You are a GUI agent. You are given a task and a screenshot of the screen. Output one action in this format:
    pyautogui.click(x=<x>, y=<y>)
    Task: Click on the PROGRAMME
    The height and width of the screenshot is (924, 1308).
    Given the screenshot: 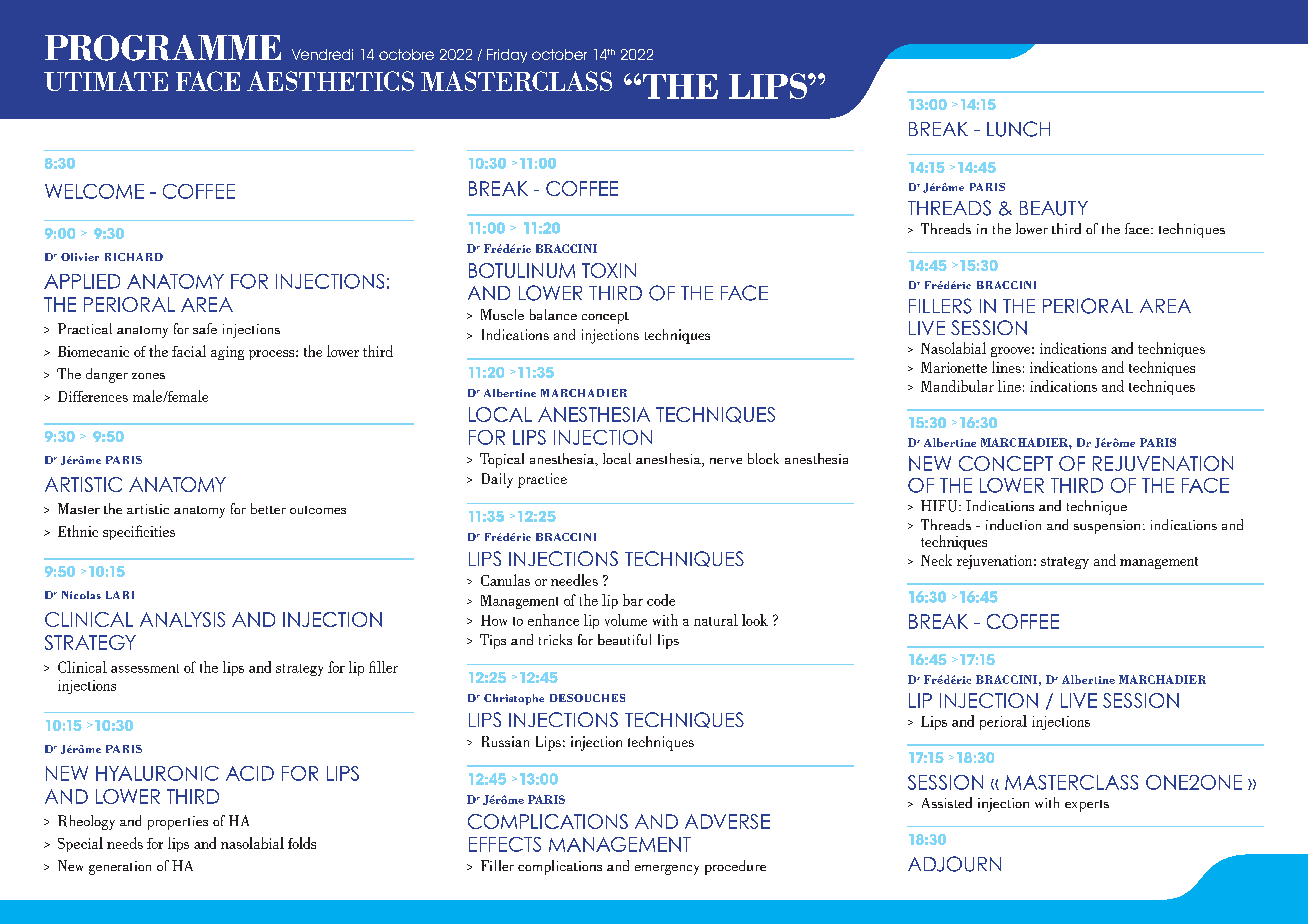 What is the action you would take?
    pyautogui.click(x=163, y=48)
